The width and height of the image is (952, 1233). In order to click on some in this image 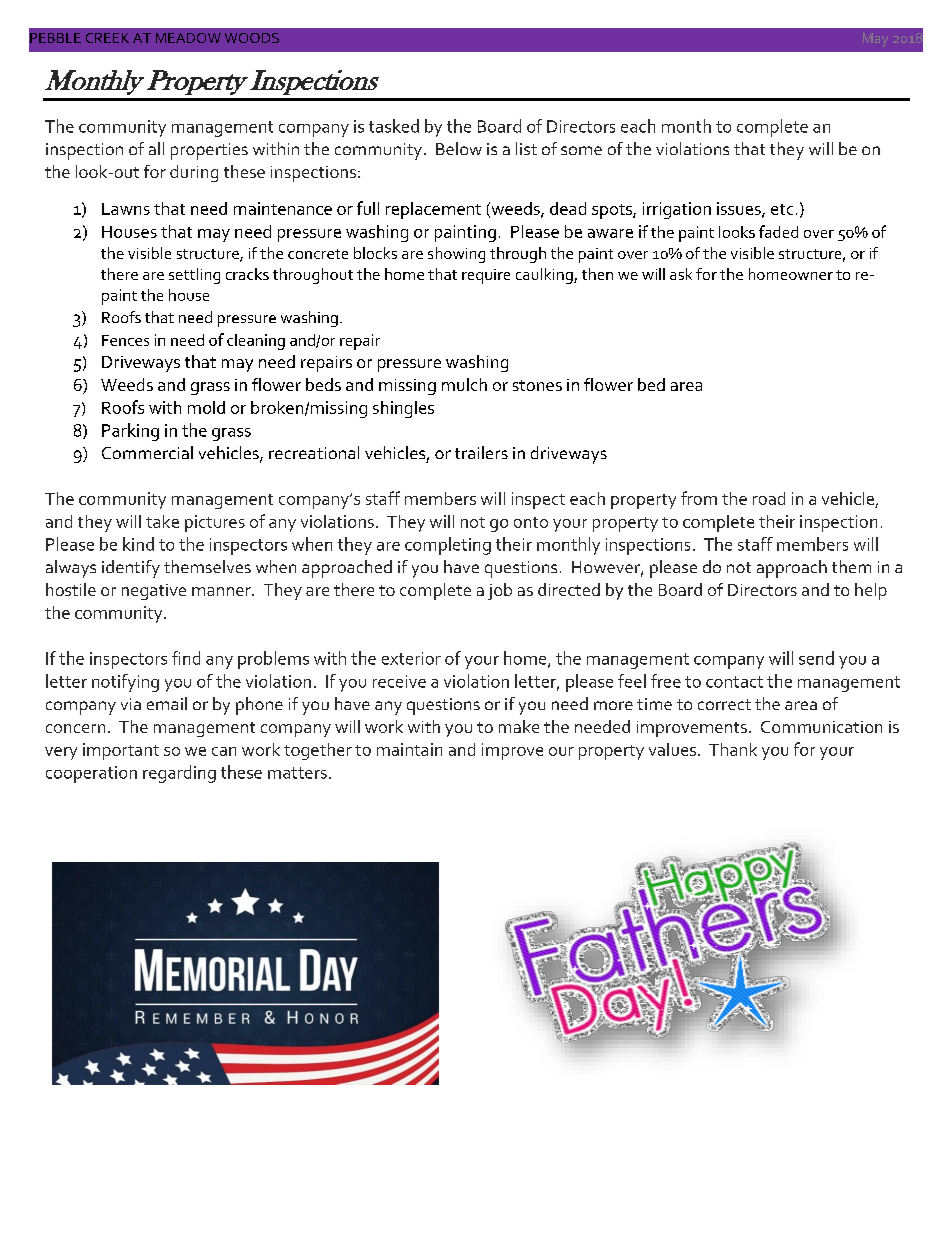, I will do `click(581, 150)`.
